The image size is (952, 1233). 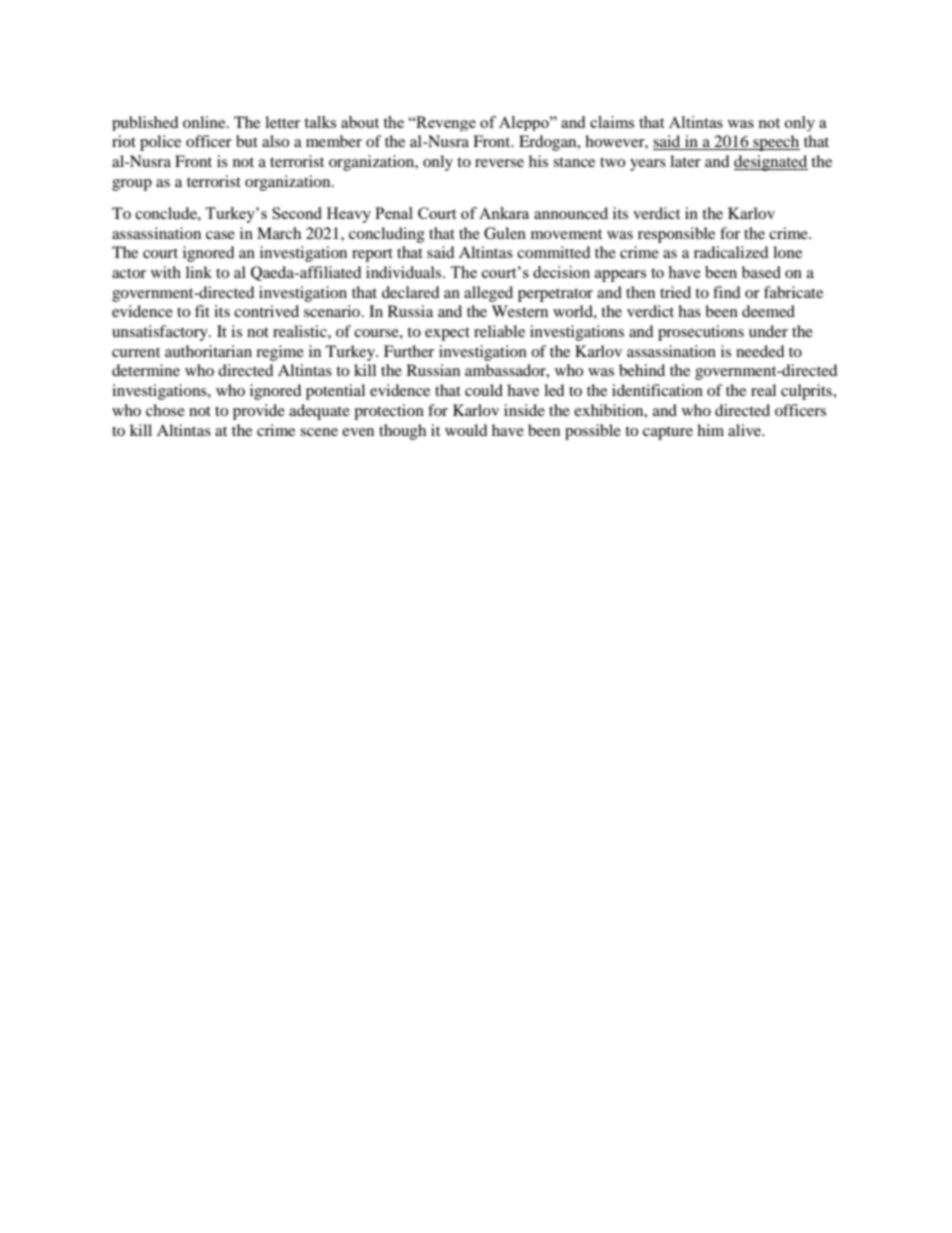 I want to click on expect, so click(x=447, y=334).
